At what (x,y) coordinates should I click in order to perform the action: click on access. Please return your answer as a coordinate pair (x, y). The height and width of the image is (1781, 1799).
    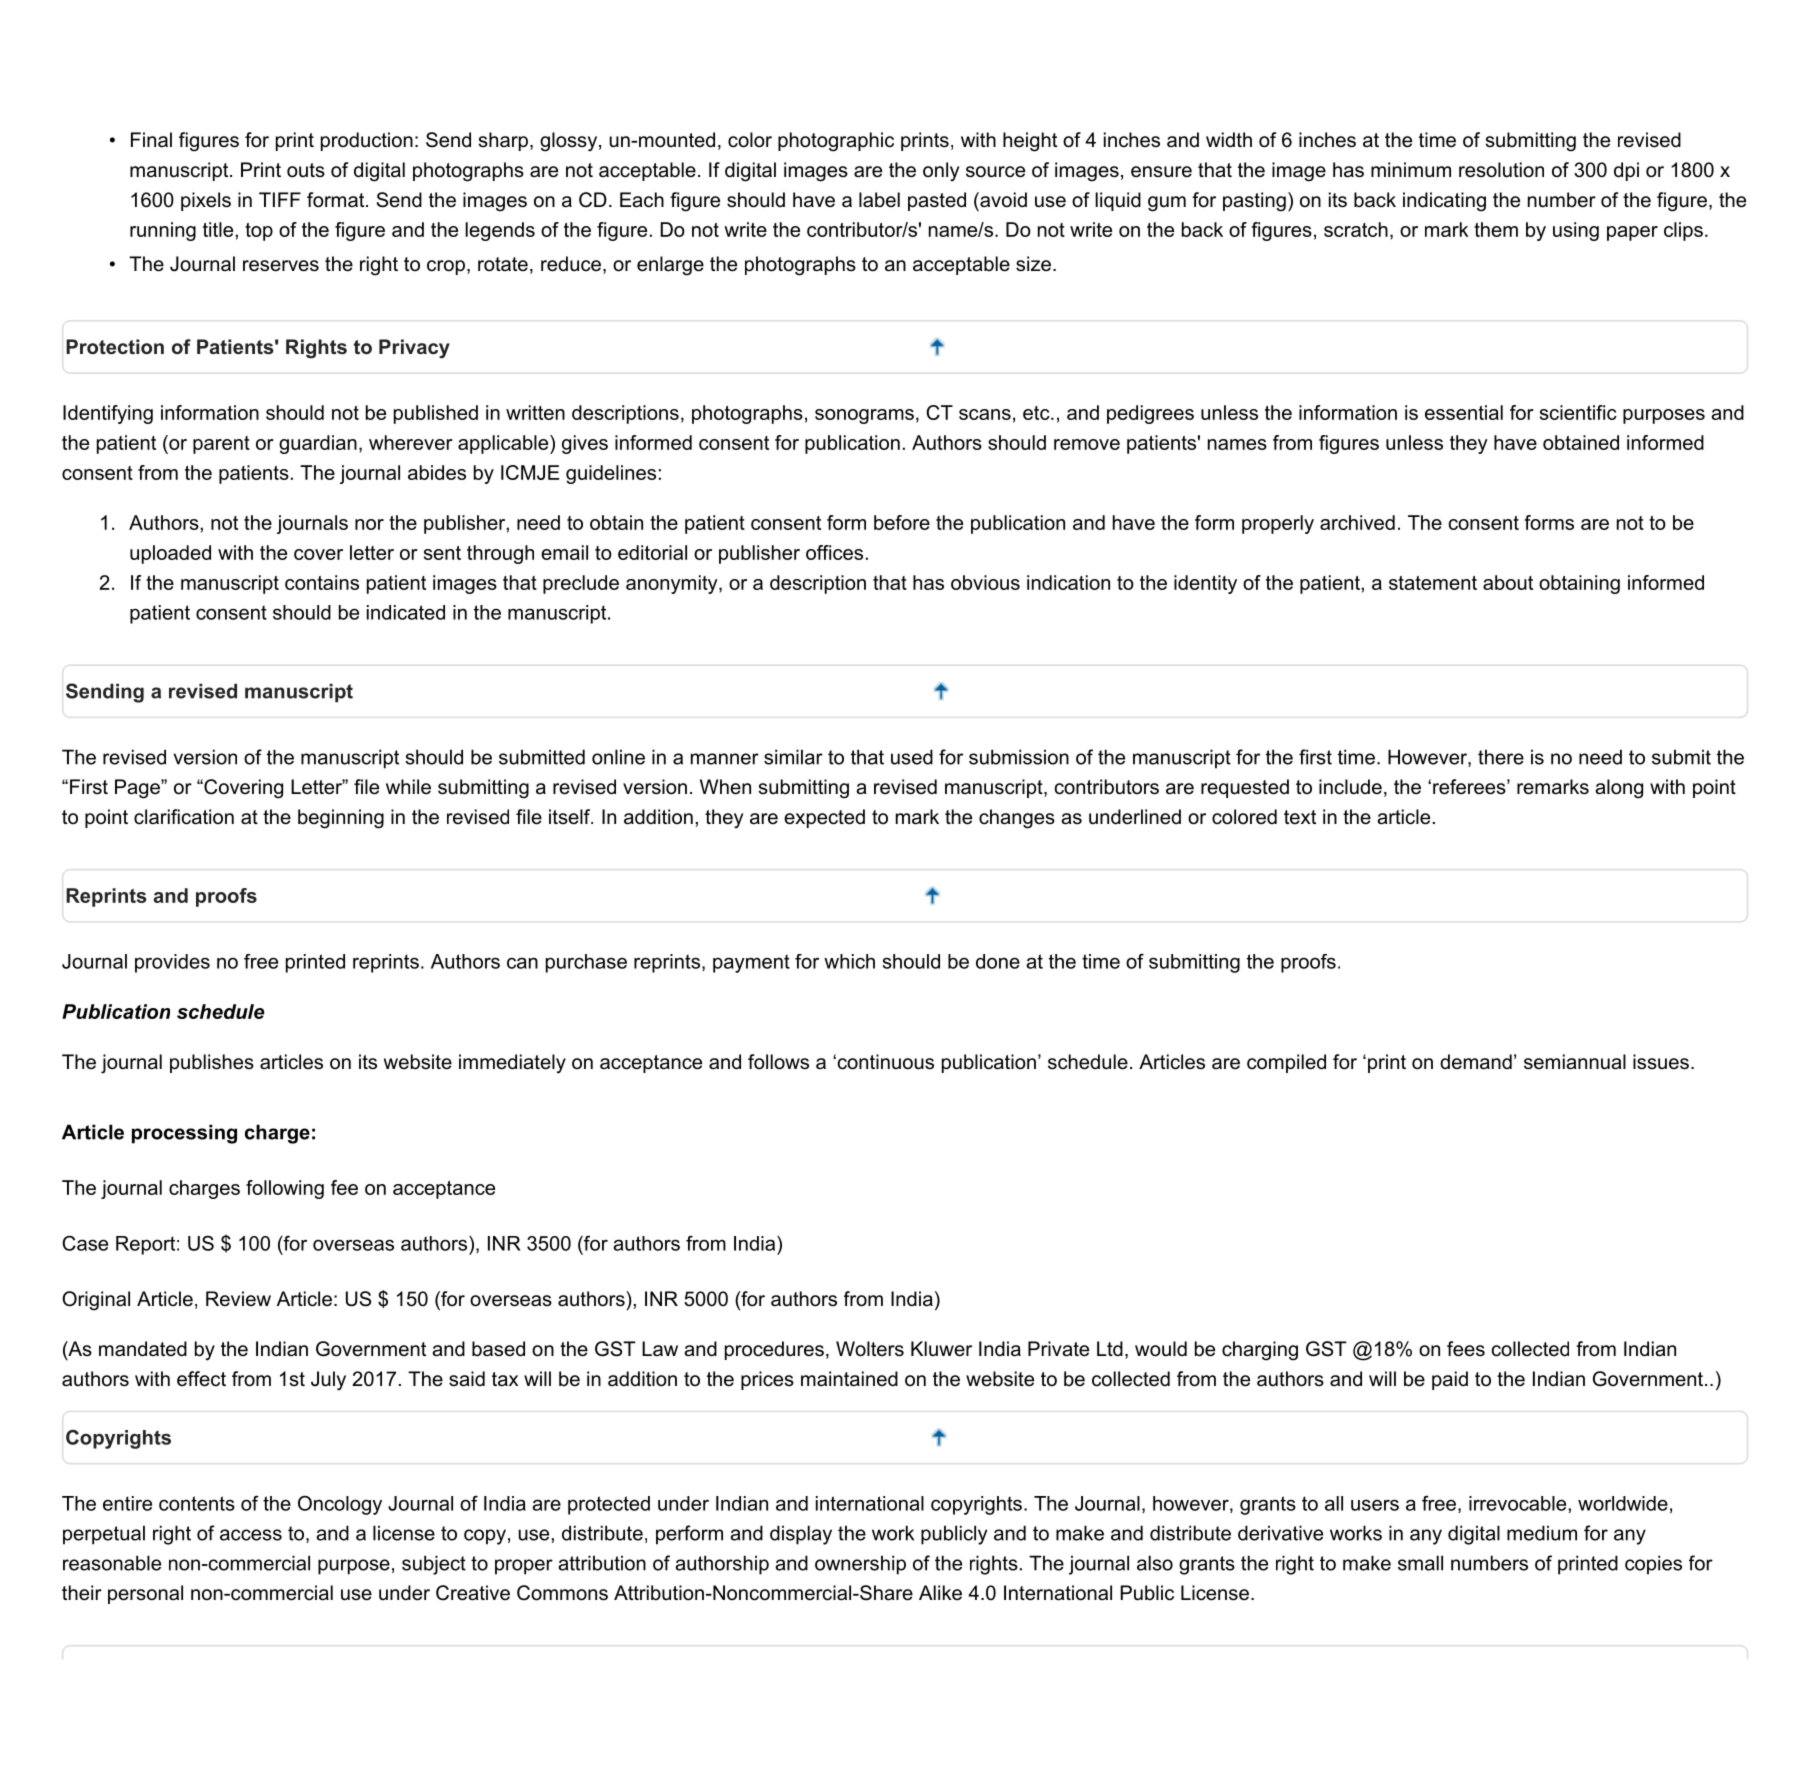
    Looking at the image, I should click on (251, 1535).
